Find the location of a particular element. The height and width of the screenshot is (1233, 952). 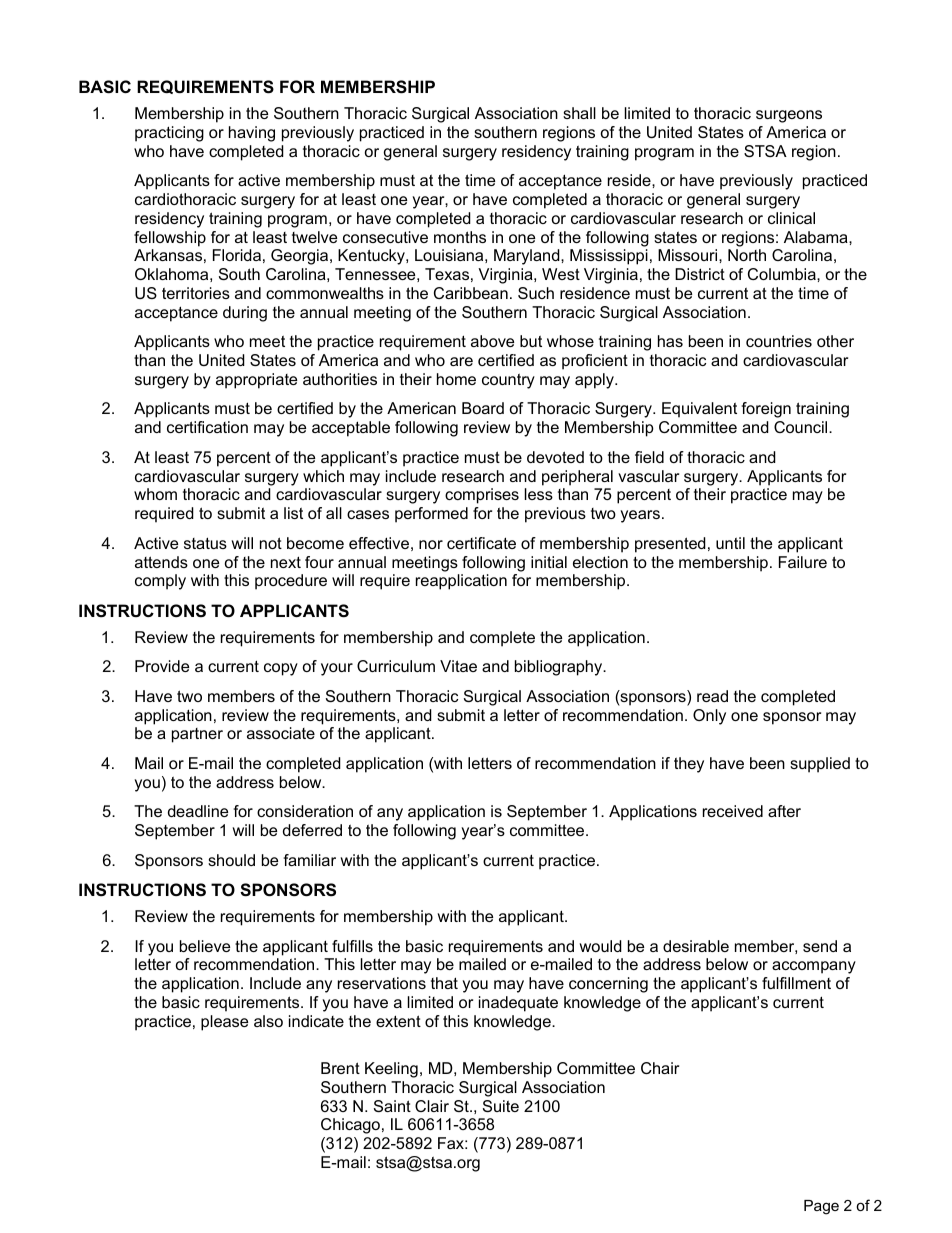

copy is located at coordinates (281, 669).
